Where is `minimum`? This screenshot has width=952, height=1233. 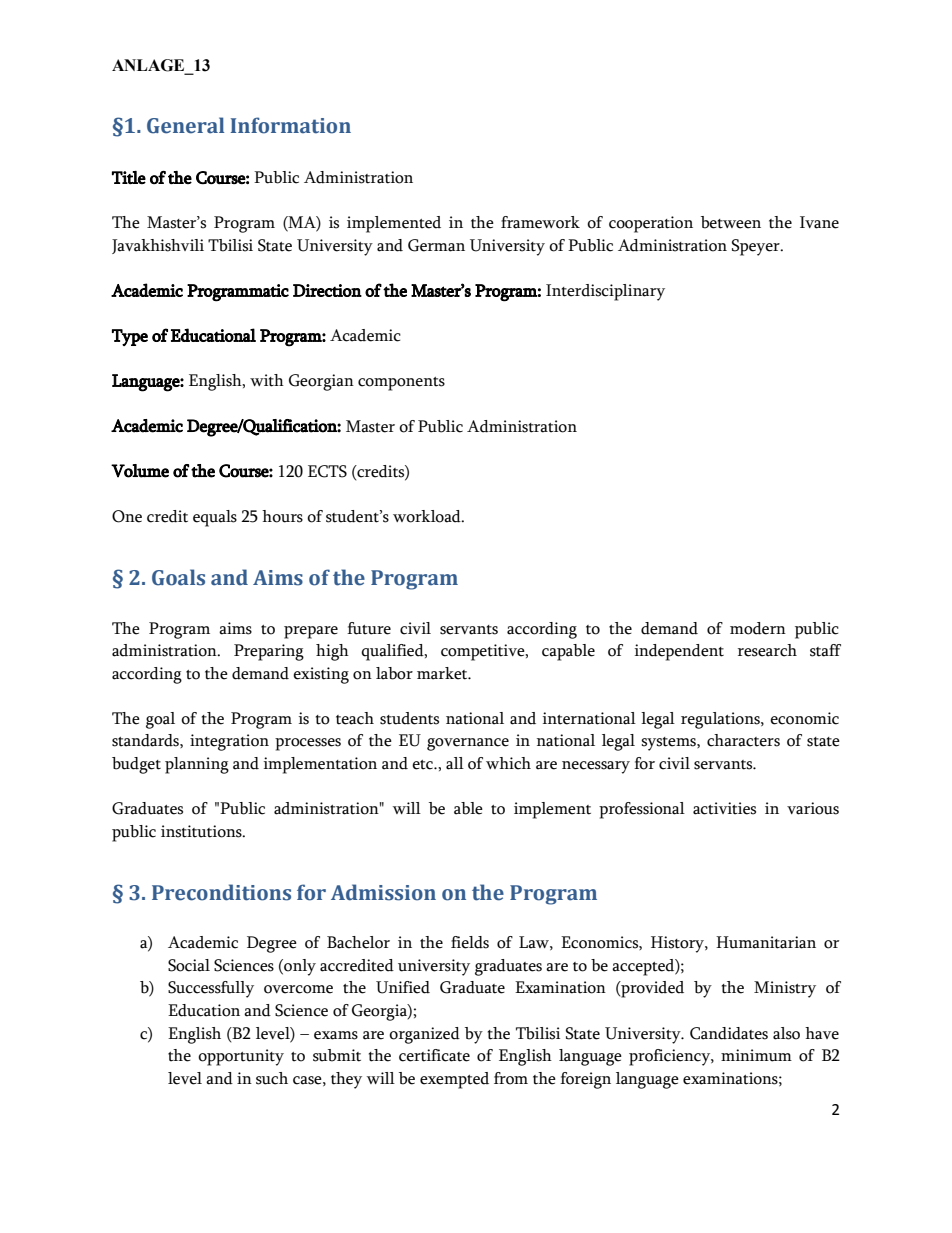 minimum is located at coordinates (756, 1055).
